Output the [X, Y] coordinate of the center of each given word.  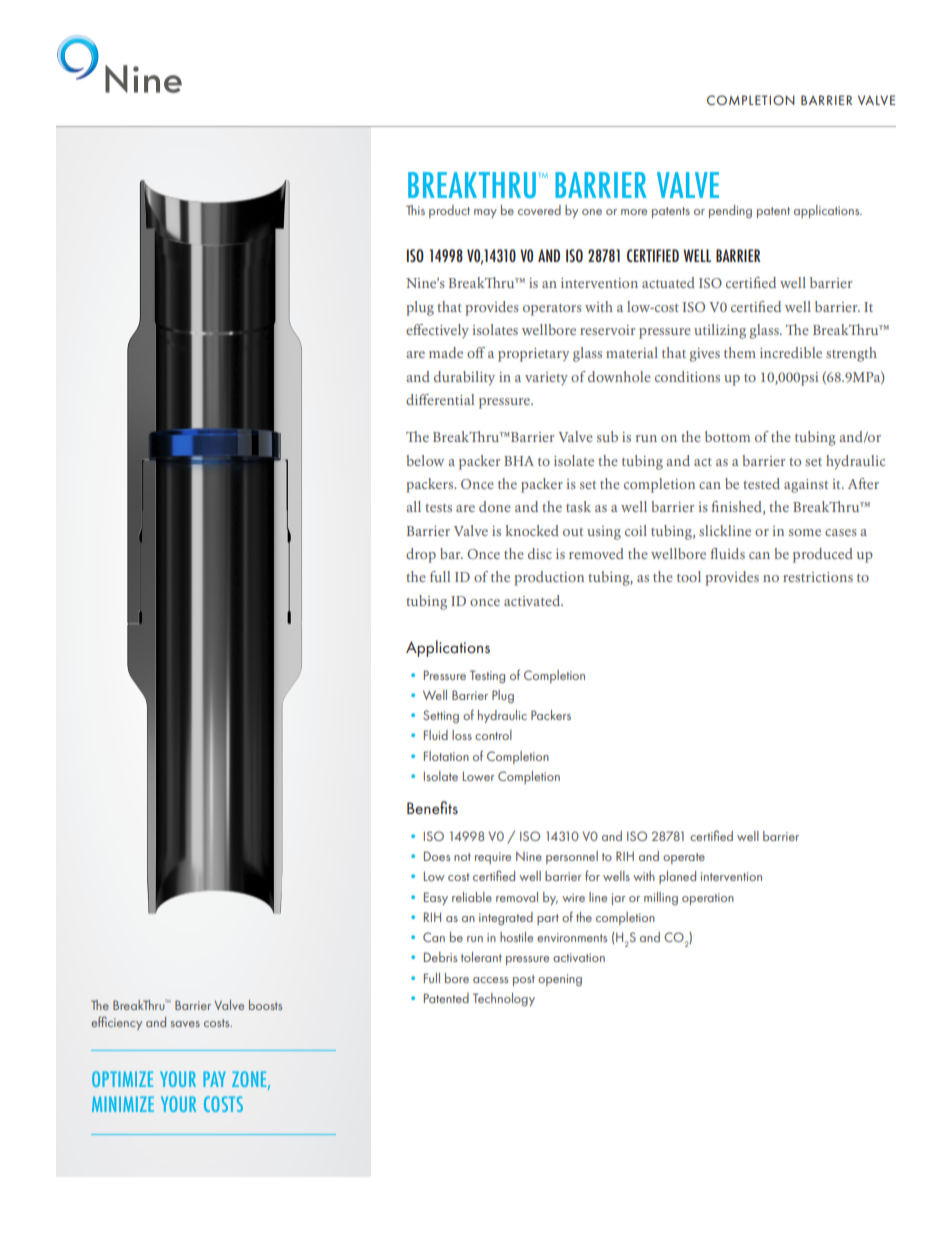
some [805, 532]
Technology [504, 999]
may [485, 213]
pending [730, 211]
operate [684, 858]
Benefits [432, 807]
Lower [479, 776]
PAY [214, 1079]
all [413, 506]
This [415, 210]
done [495, 506]
